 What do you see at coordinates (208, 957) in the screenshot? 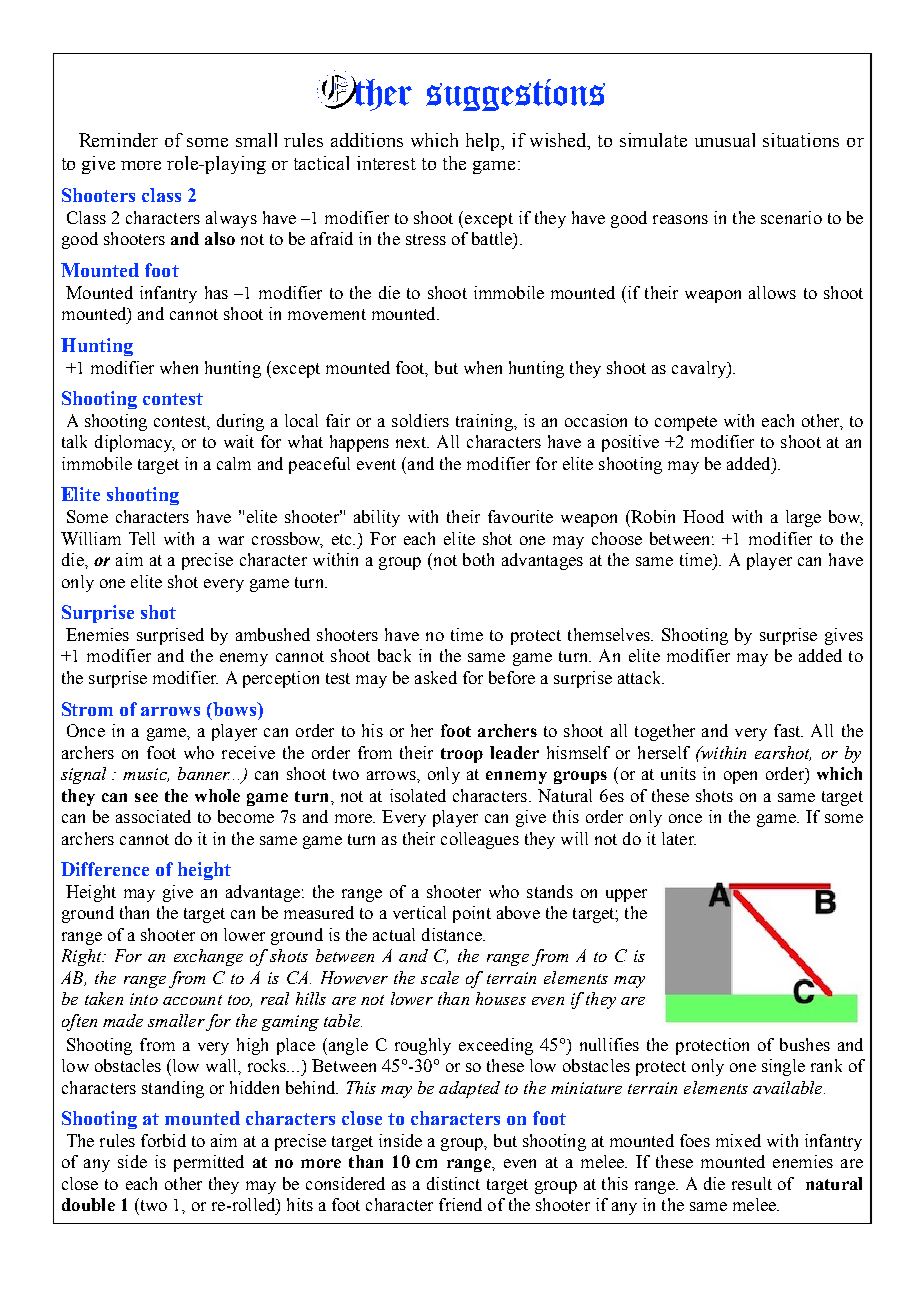
I see `exchange` at bounding box center [208, 957].
